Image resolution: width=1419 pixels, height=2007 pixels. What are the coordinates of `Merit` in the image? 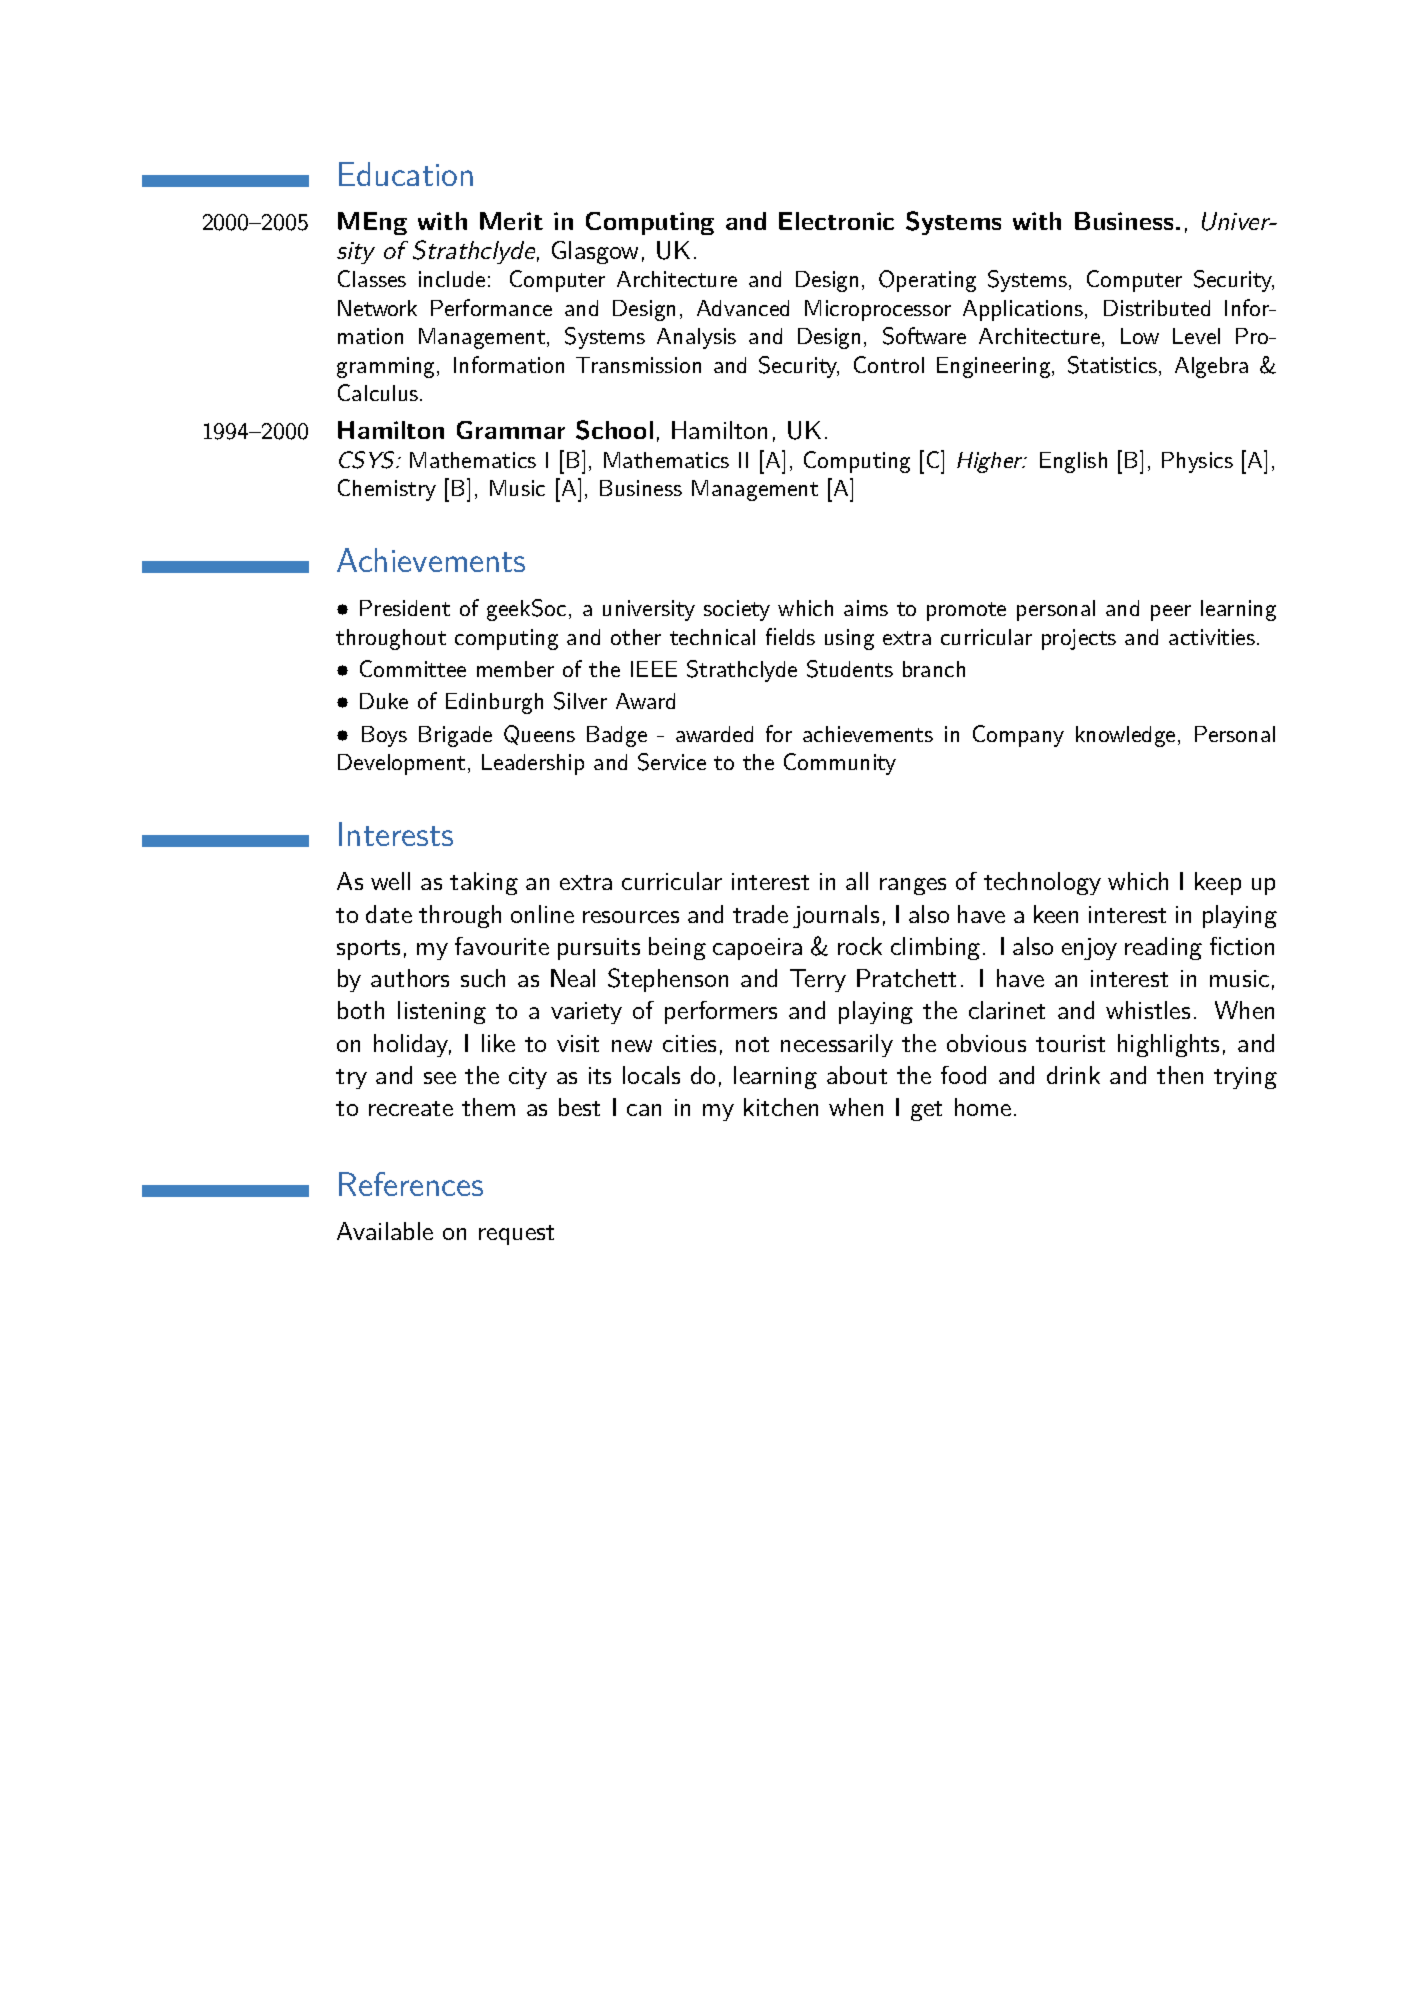 It's located at (511, 221).
